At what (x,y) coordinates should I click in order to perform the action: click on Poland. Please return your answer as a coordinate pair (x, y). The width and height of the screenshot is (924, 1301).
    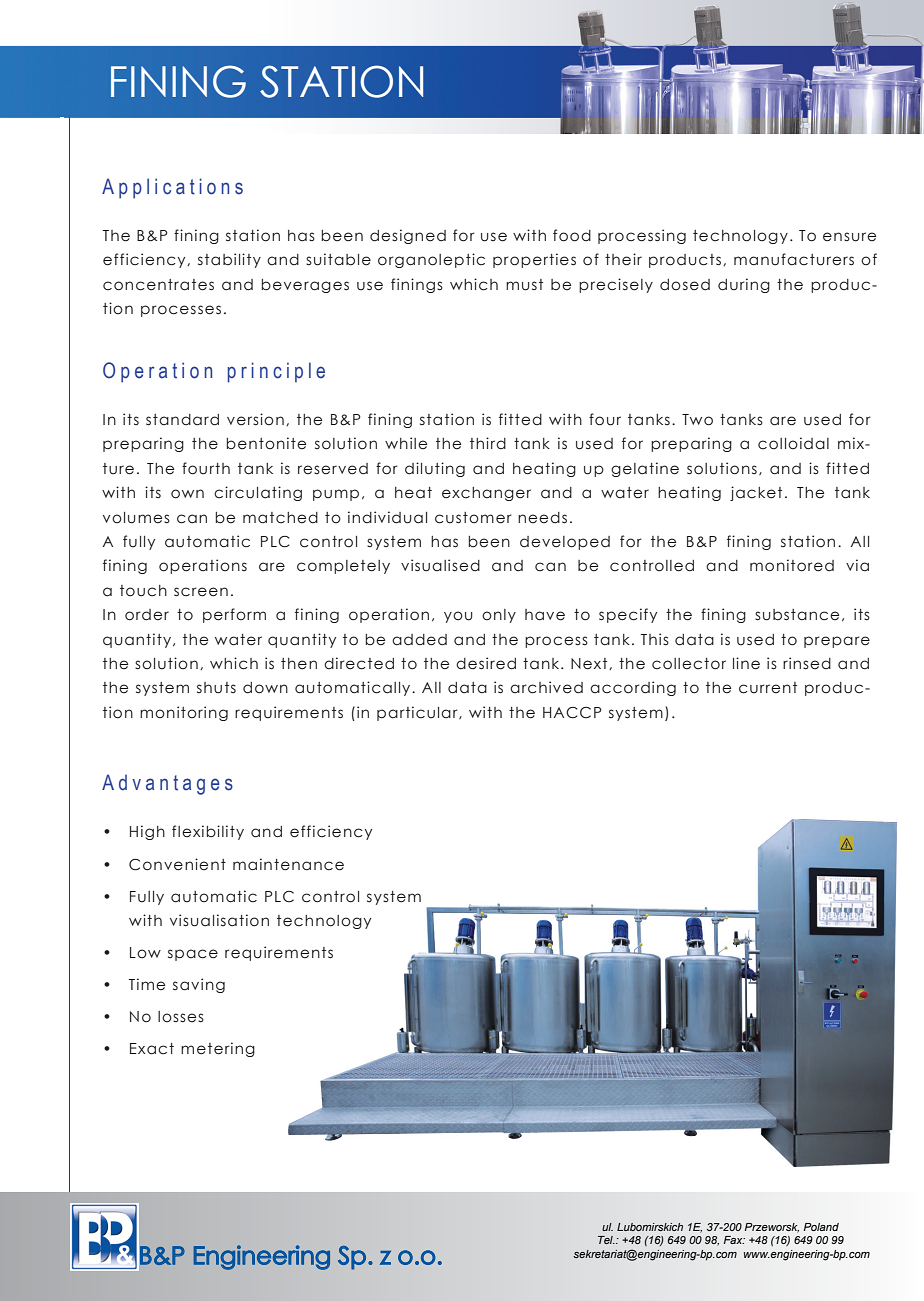
    Looking at the image, I should click on (821, 1227).
